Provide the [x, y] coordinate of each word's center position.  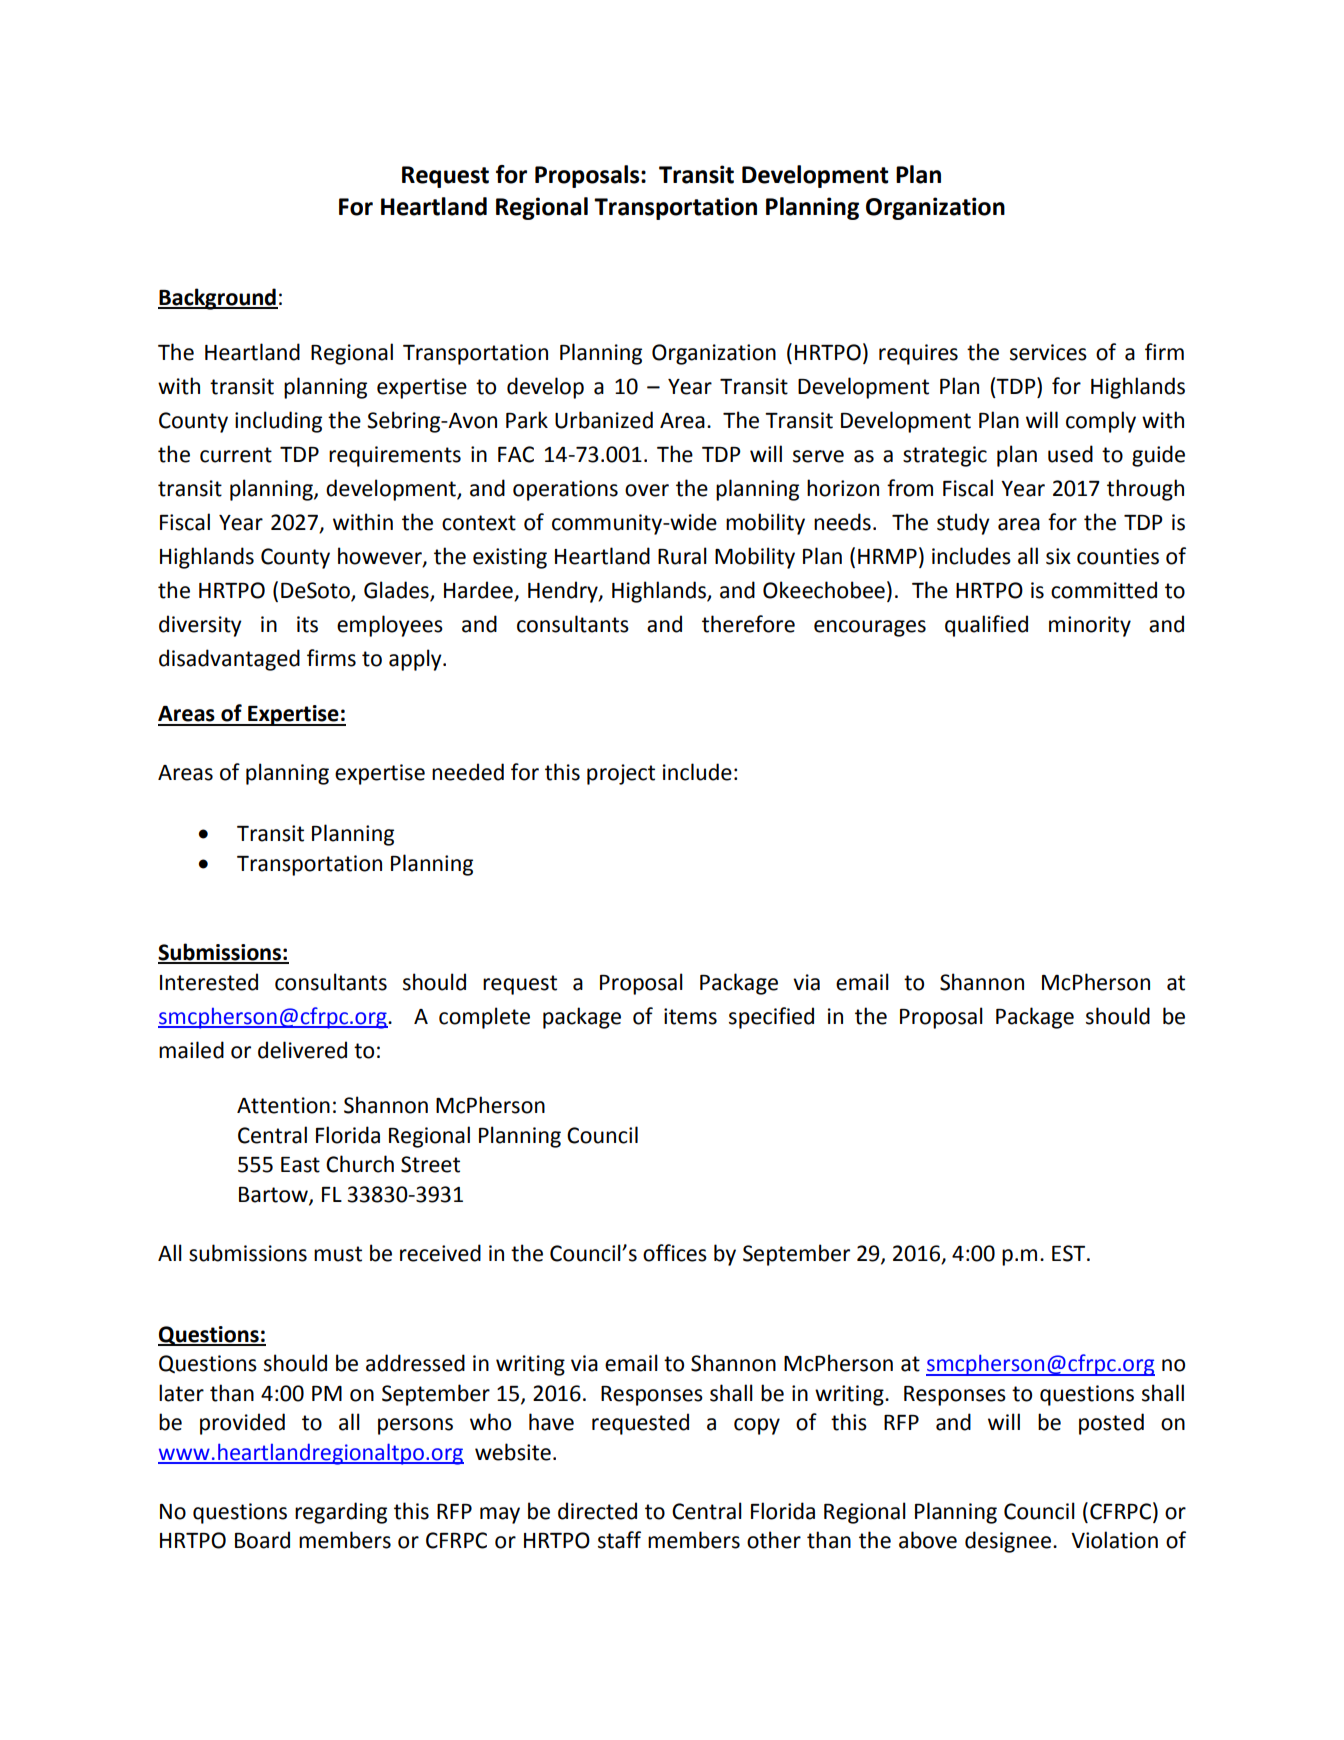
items [690, 1016]
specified [771, 1018]
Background [218, 299]
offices [675, 1253]
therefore [748, 624]
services [1048, 352]
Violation [1114, 1540]
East [300, 1165]
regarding [341, 1513]
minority [1090, 626]
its [307, 624]
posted [1111, 1424]
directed [597, 1511]
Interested [209, 982]
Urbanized [604, 420]
